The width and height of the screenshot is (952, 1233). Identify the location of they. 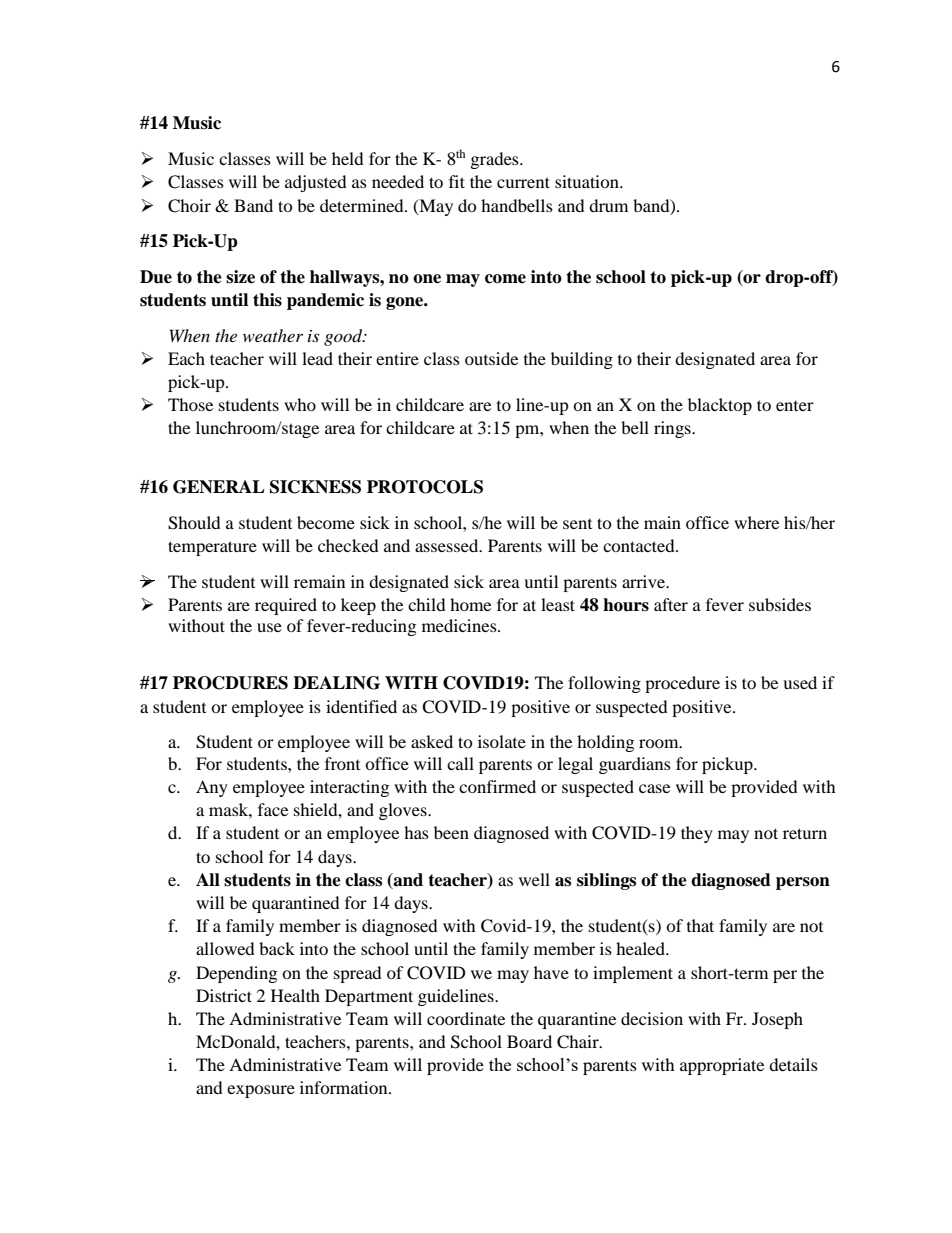
(697, 834).
